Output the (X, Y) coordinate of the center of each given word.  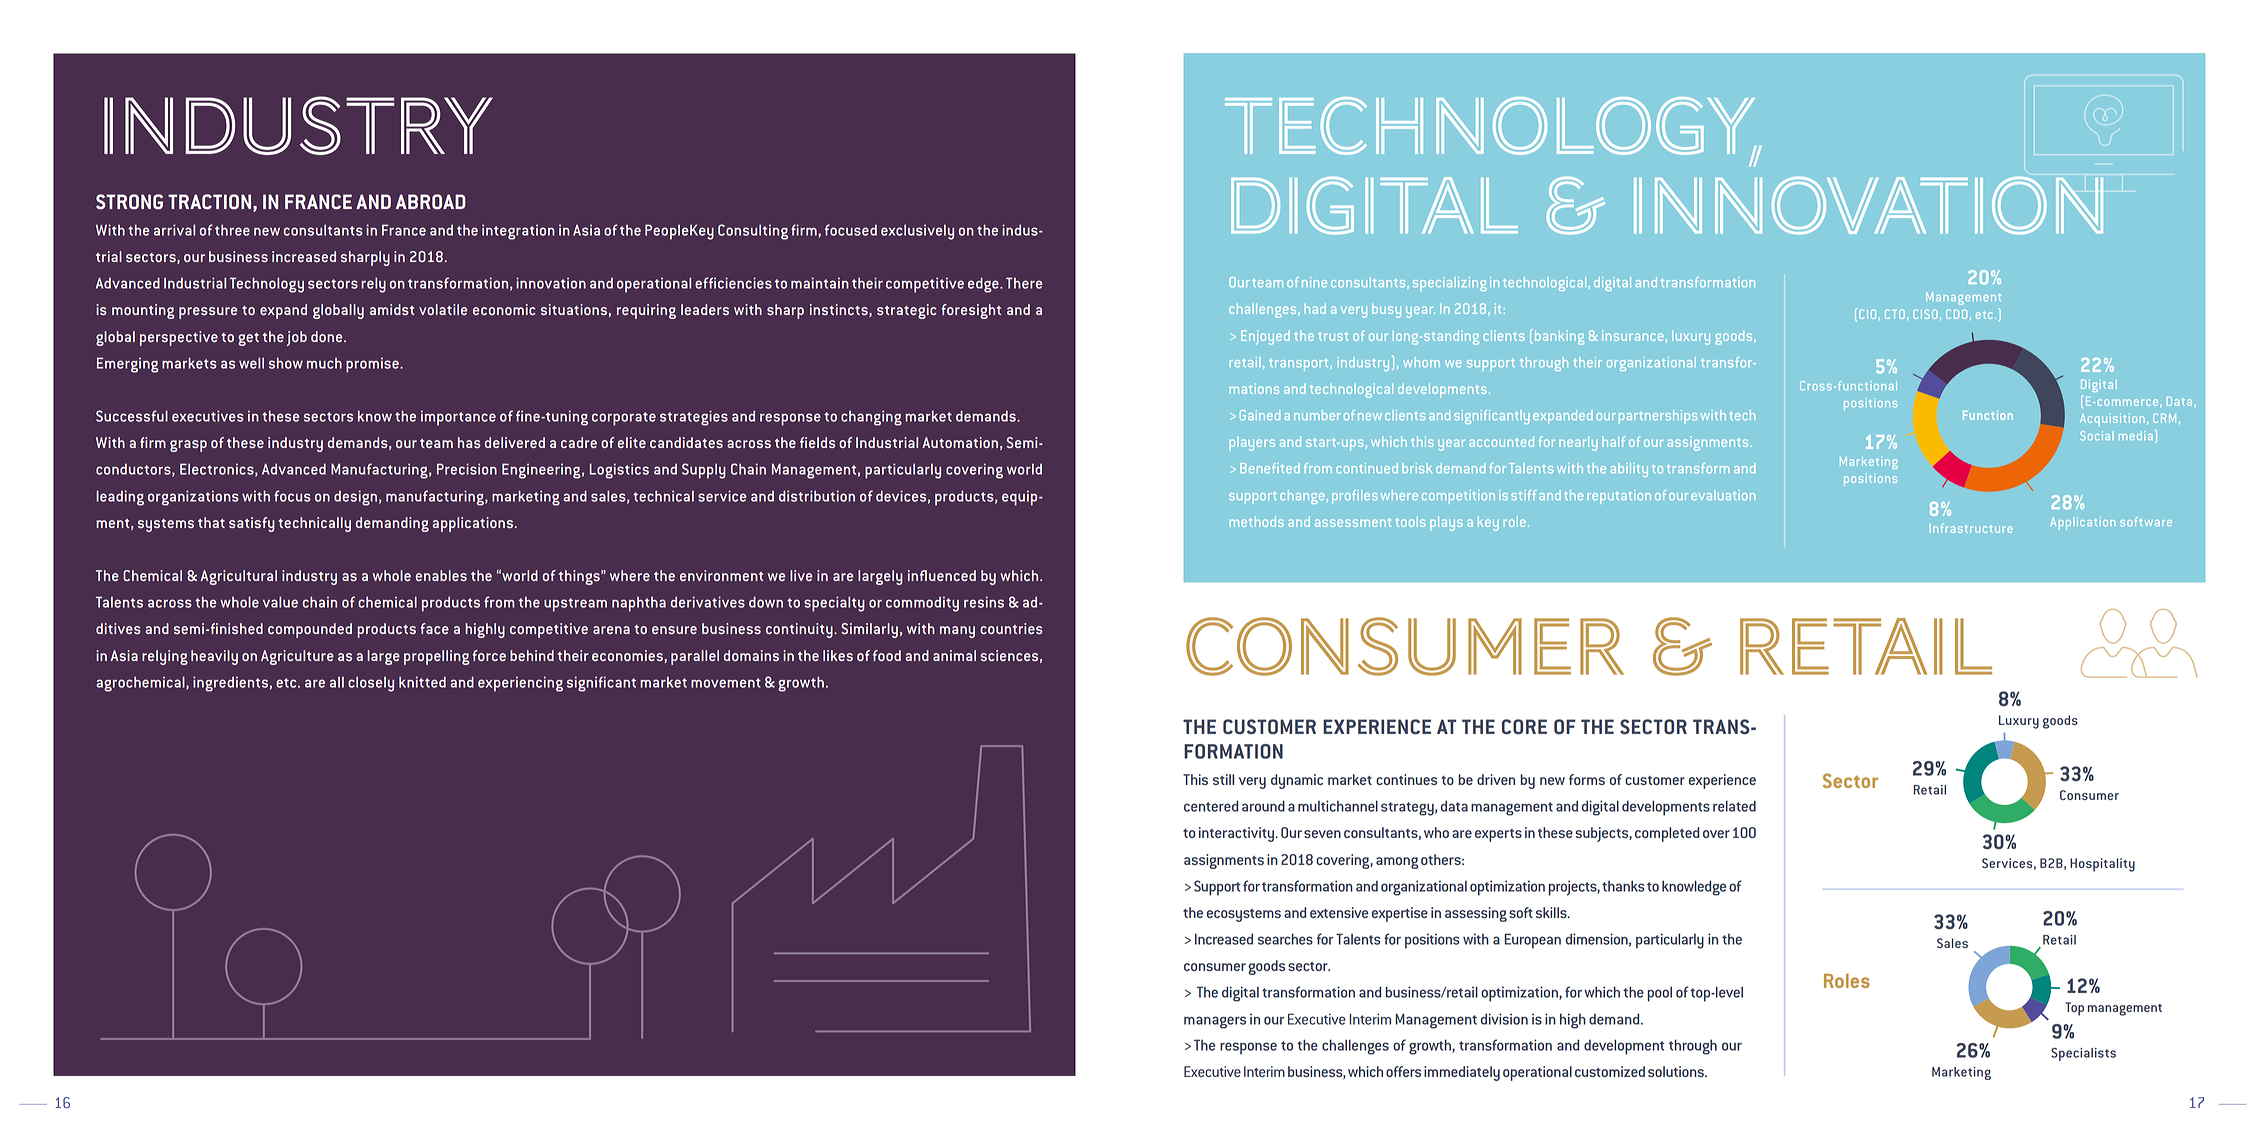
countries (1011, 628)
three (232, 230)
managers (1215, 1022)
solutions (1677, 1071)
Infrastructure (1971, 528)
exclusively (917, 232)
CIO (1867, 314)
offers (1403, 1071)
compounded (310, 630)
